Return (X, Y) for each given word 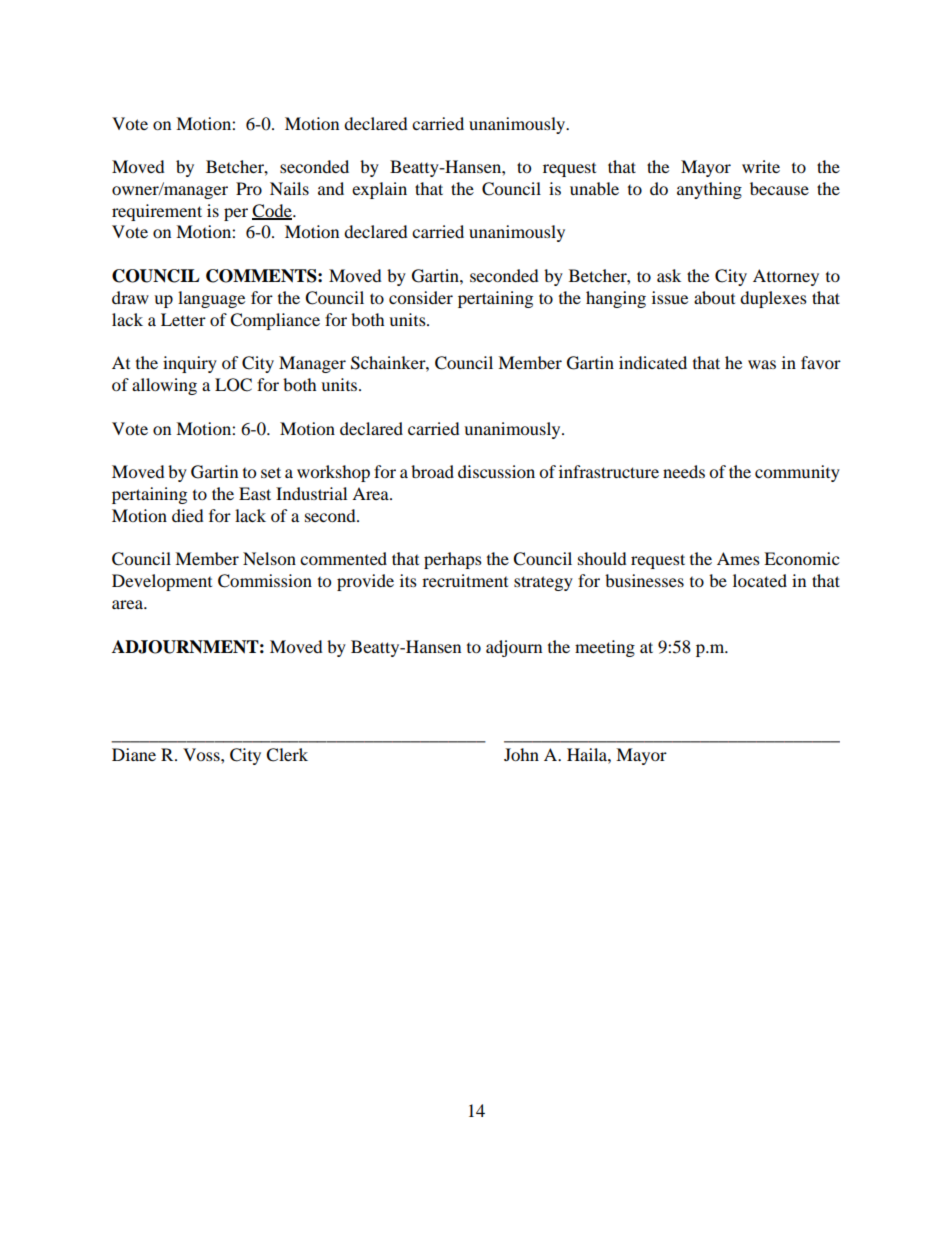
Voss (202, 754)
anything (709, 190)
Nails (289, 188)
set (271, 472)
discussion (496, 471)
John (521, 754)
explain (379, 190)
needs (684, 471)
